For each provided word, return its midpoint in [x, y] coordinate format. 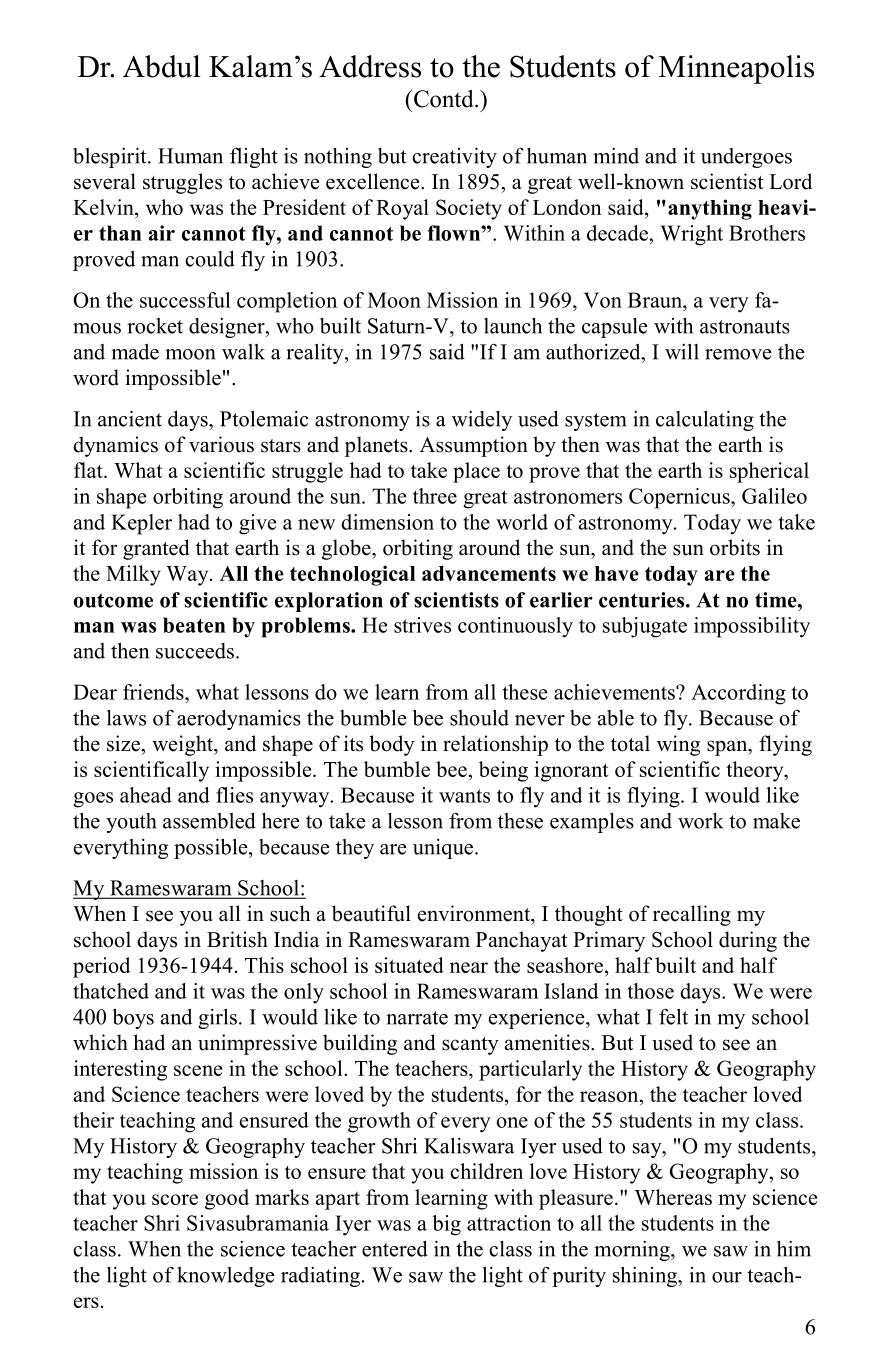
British [237, 939]
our [727, 1277]
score [175, 1199]
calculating [705, 420]
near [469, 967]
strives [422, 625]
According [738, 694]
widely [482, 421]
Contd [444, 99]
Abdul [161, 66]
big [446, 1225]
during [748, 941]
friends [154, 692]
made [135, 352]
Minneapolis [736, 69]
